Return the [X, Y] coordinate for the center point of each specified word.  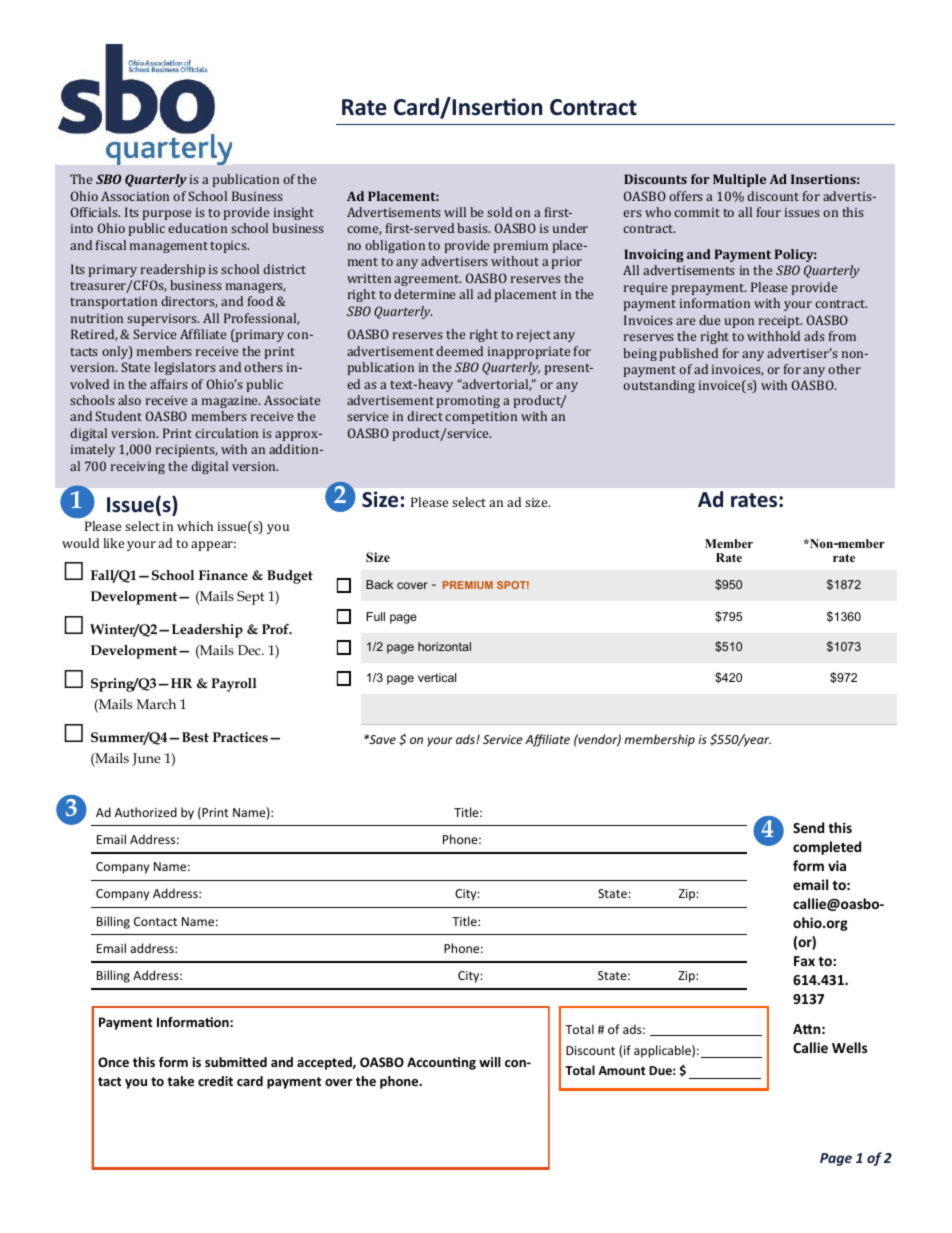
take [180, 1081]
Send [808, 827]
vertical [437, 677]
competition [481, 418]
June [146, 759]
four [769, 212]
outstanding [659, 386]
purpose [167, 215]
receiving [138, 468]
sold [499, 212]
